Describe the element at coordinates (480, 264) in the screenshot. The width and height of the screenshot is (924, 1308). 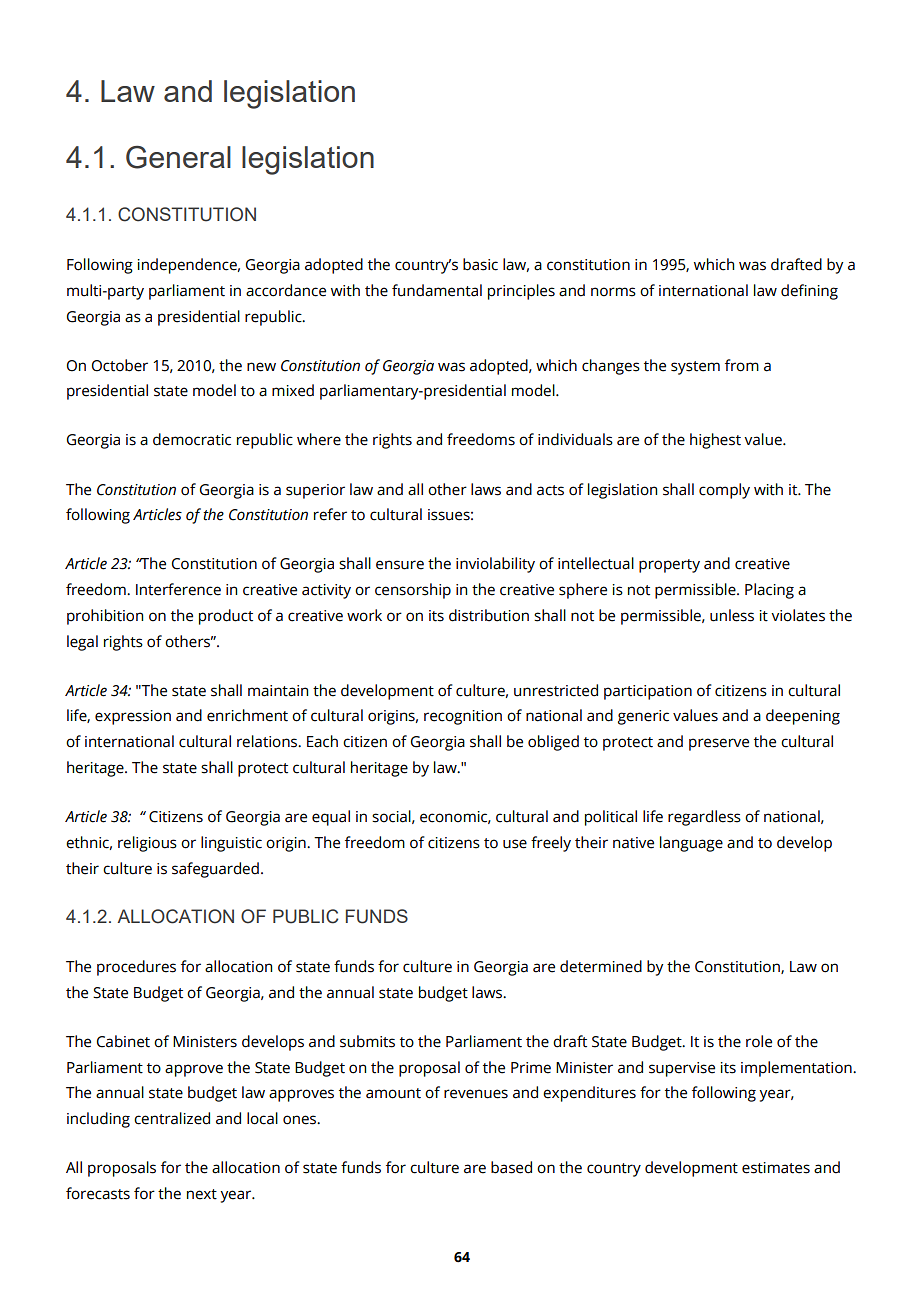
I see `basic` at that location.
